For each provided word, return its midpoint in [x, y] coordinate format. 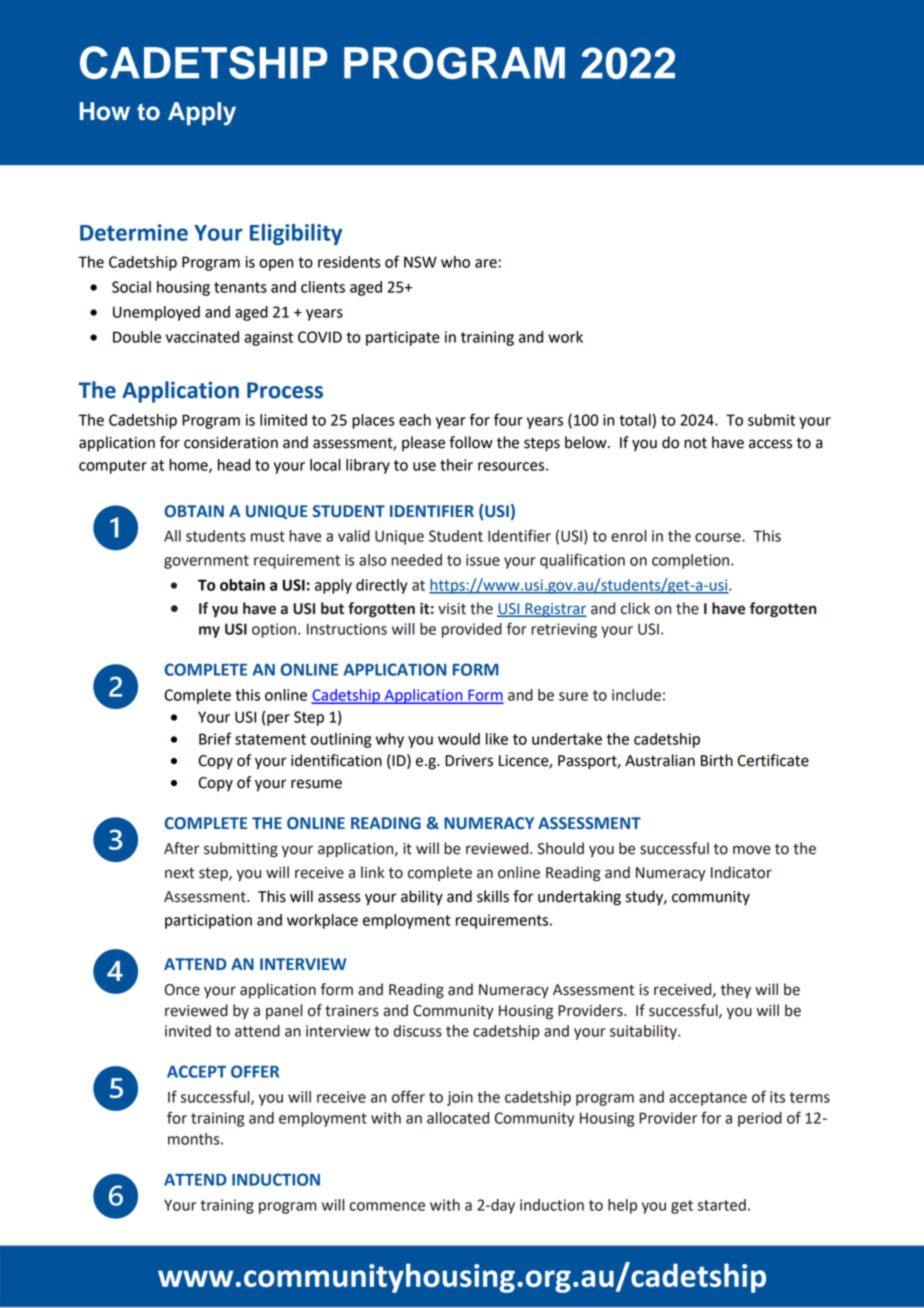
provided [472, 630]
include [636, 695]
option [275, 630]
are [486, 263]
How [105, 111]
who [455, 262]
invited [188, 1031]
